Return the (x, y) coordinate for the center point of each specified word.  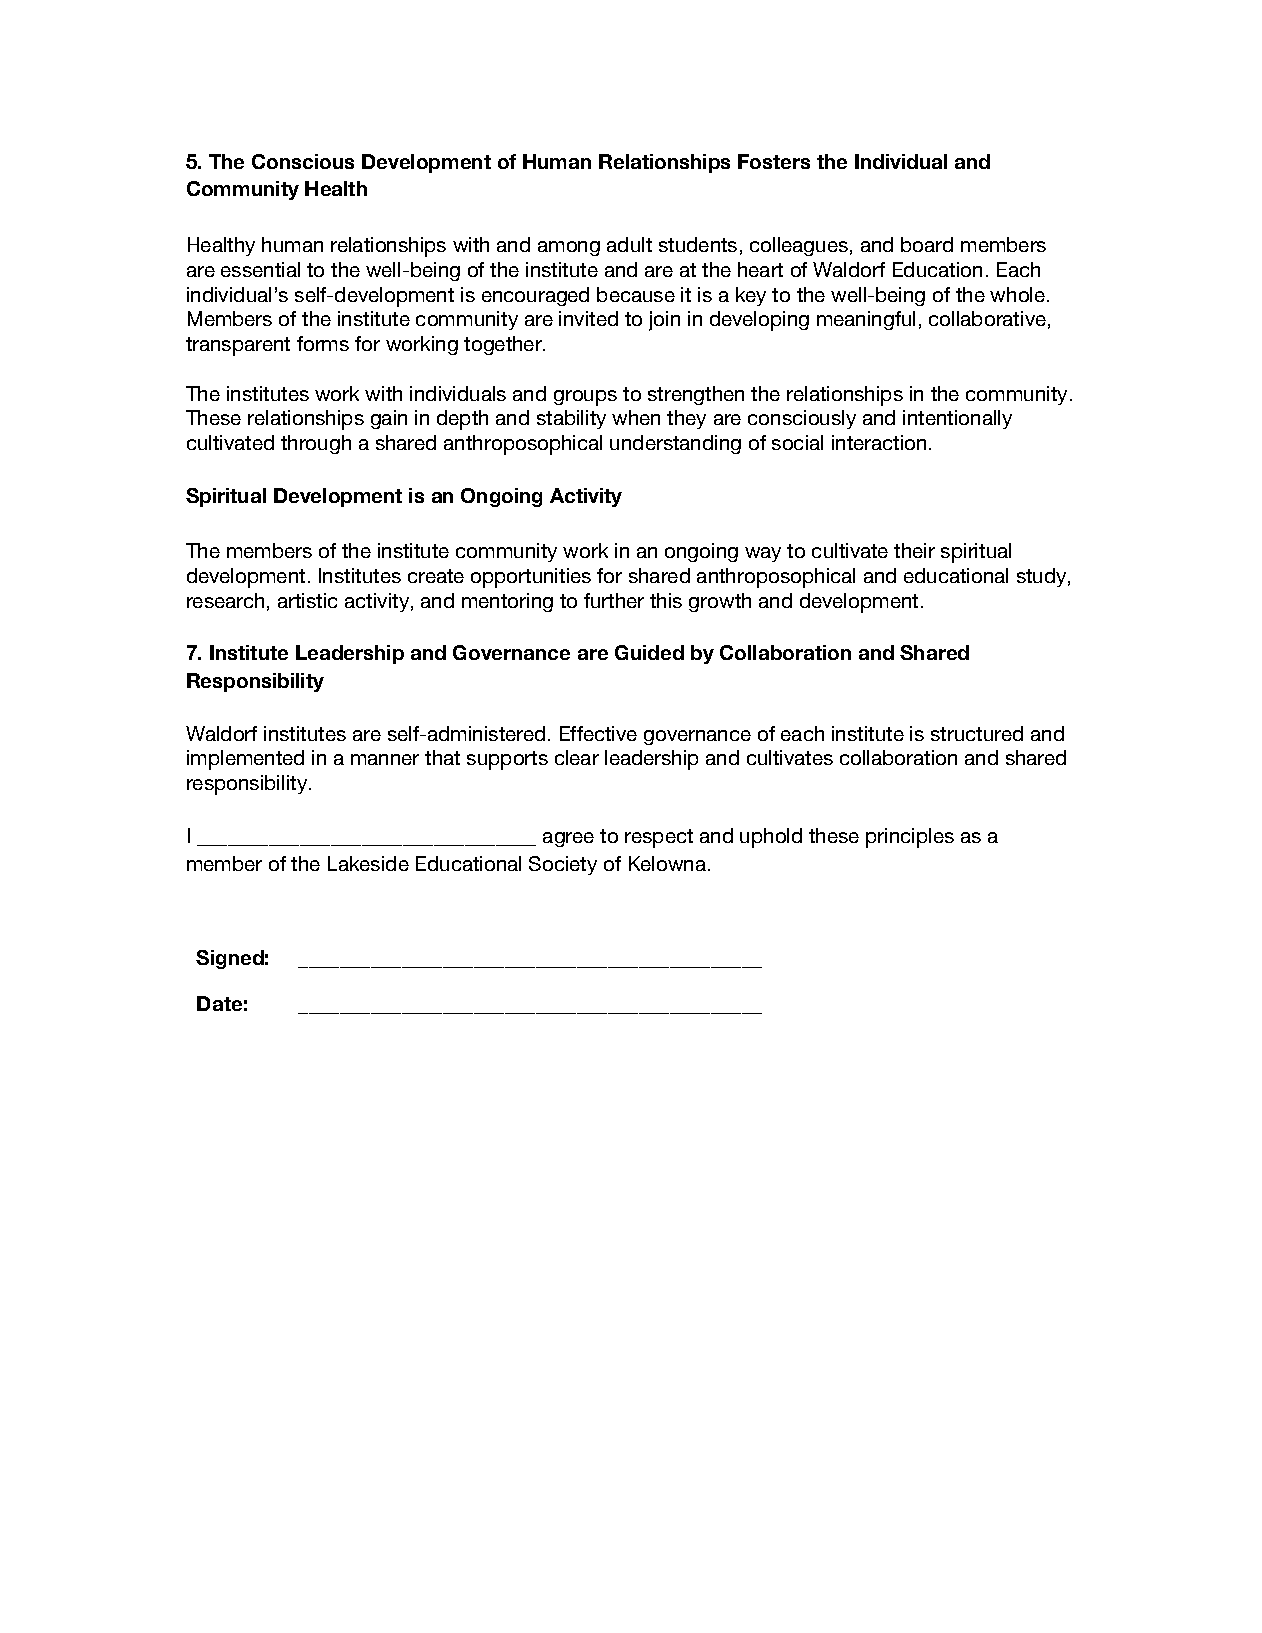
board (927, 244)
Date (219, 1003)
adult (629, 244)
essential (260, 269)
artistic (307, 600)
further (614, 600)
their (914, 550)
